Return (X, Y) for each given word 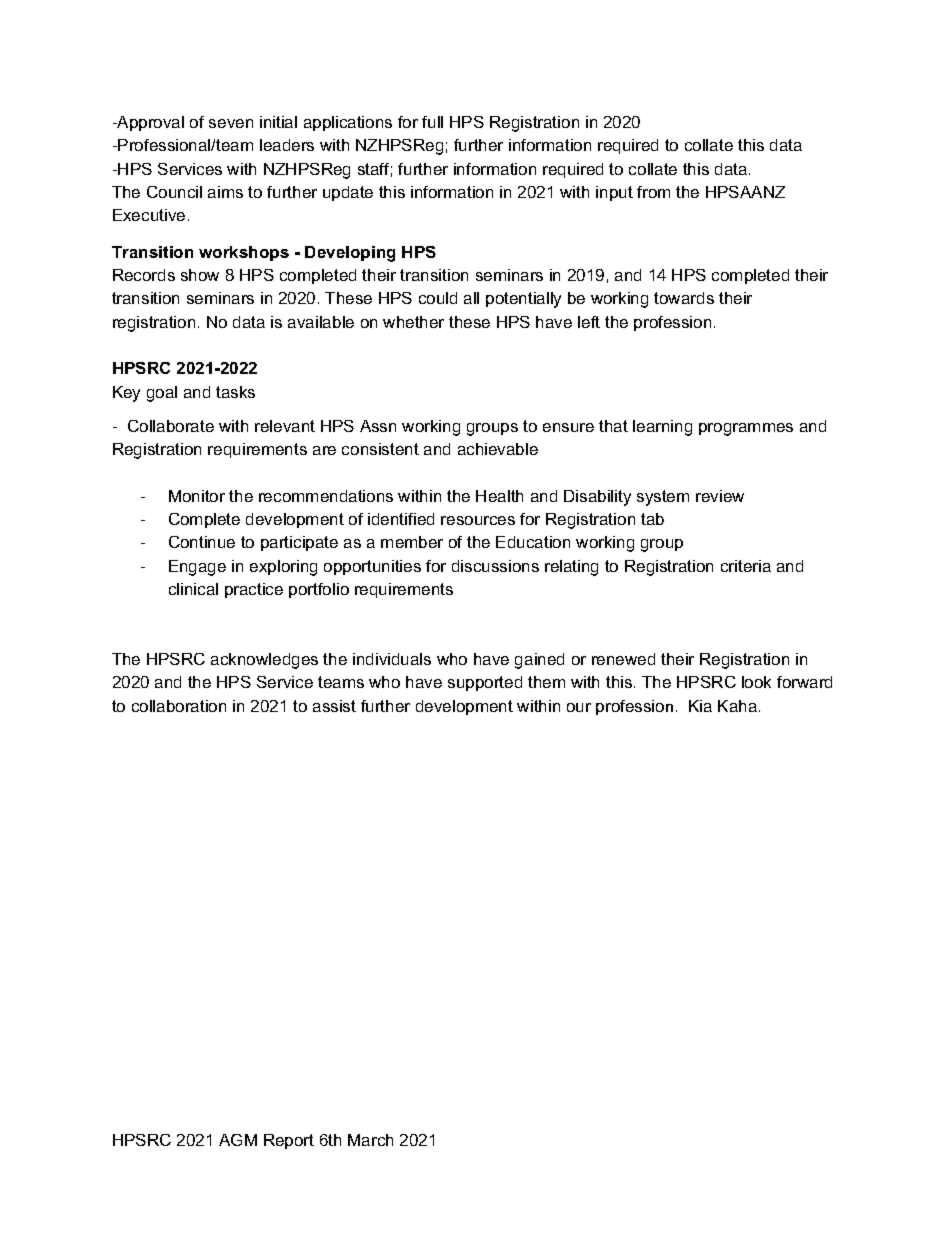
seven (231, 123)
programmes (746, 429)
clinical (193, 589)
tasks (235, 392)
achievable (498, 449)
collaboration (179, 706)
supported (485, 683)
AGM (238, 1140)
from (653, 192)
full (432, 122)
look (756, 682)
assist (334, 706)
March (370, 1140)
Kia (700, 706)
